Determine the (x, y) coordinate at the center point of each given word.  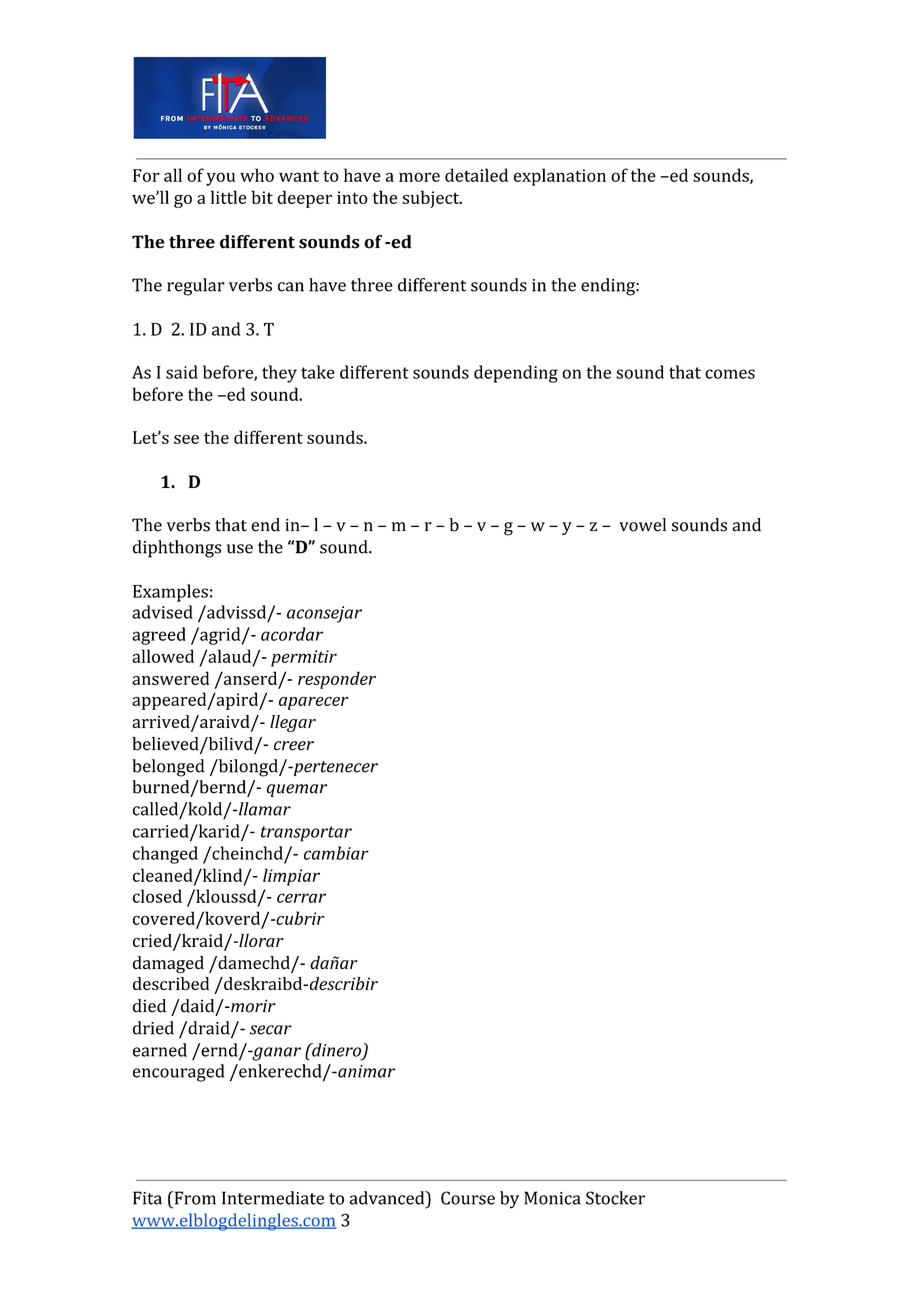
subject (432, 199)
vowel (642, 525)
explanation (560, 177)
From (194, 1198)
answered (170, 678)
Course (468, 1198)
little (229, 197)
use (240, 549)
